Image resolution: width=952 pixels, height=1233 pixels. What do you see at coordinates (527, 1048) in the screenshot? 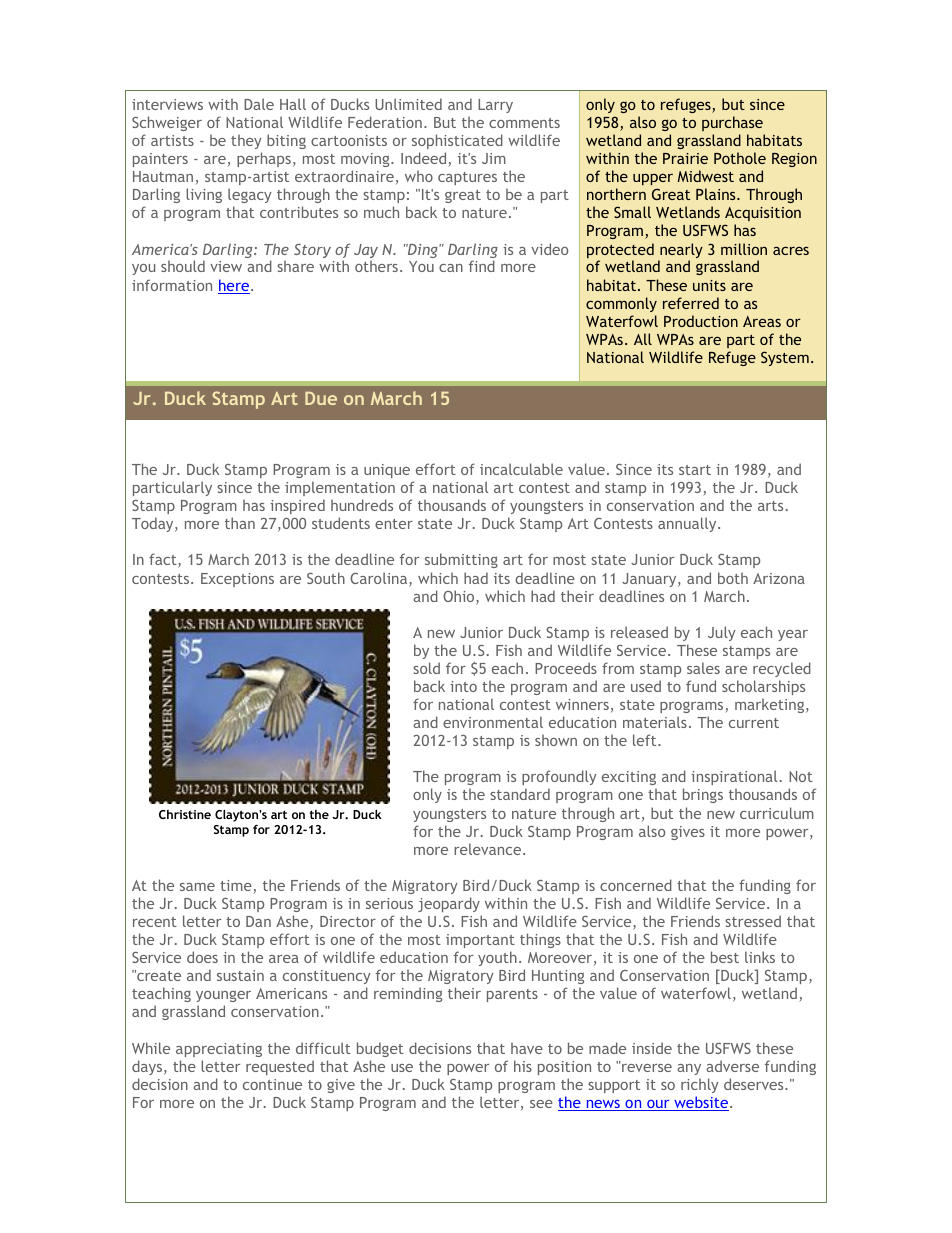
I see `have` at bounding box center [527, 1048].
